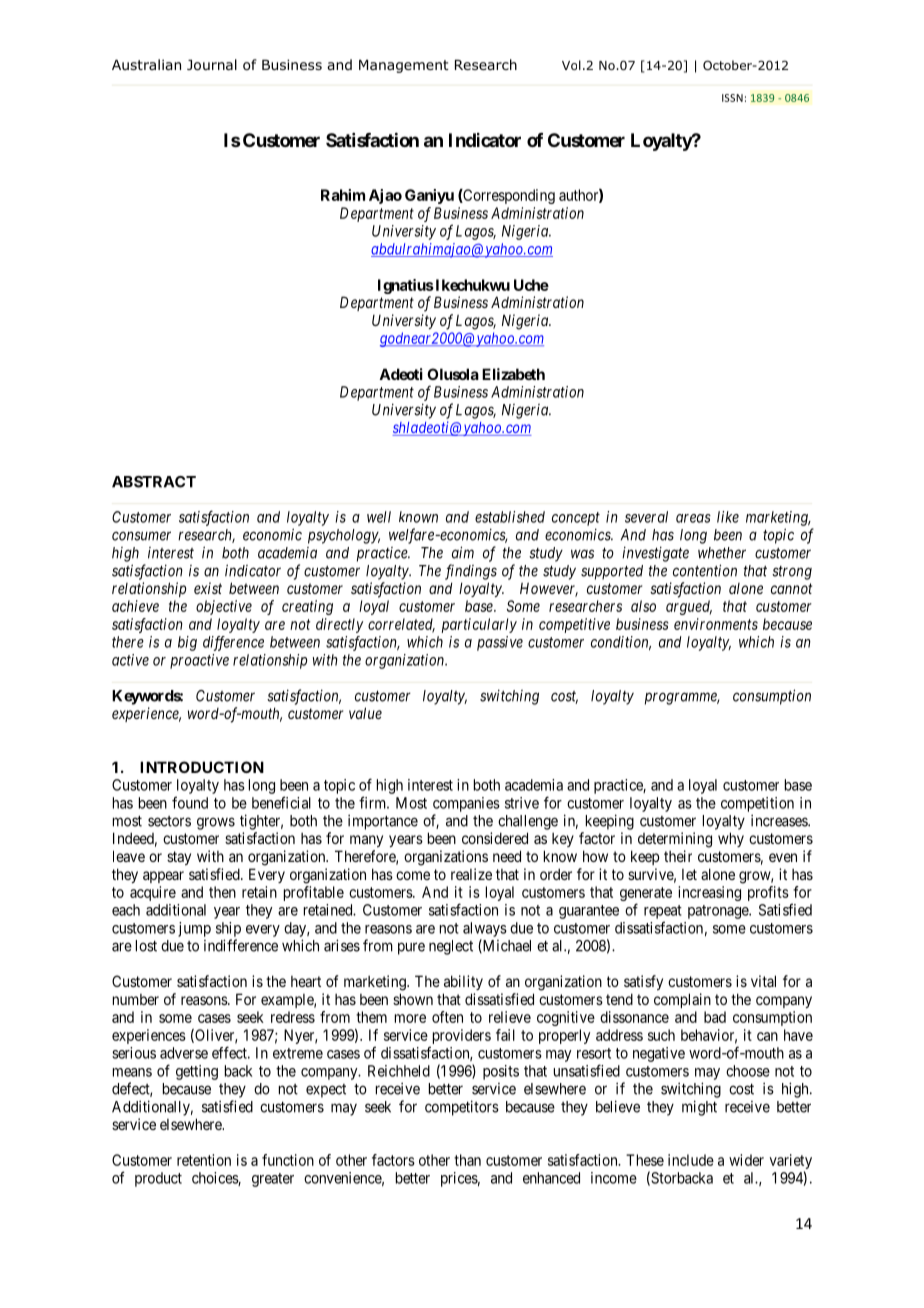  I want to click on environments, so click(716, 624).
